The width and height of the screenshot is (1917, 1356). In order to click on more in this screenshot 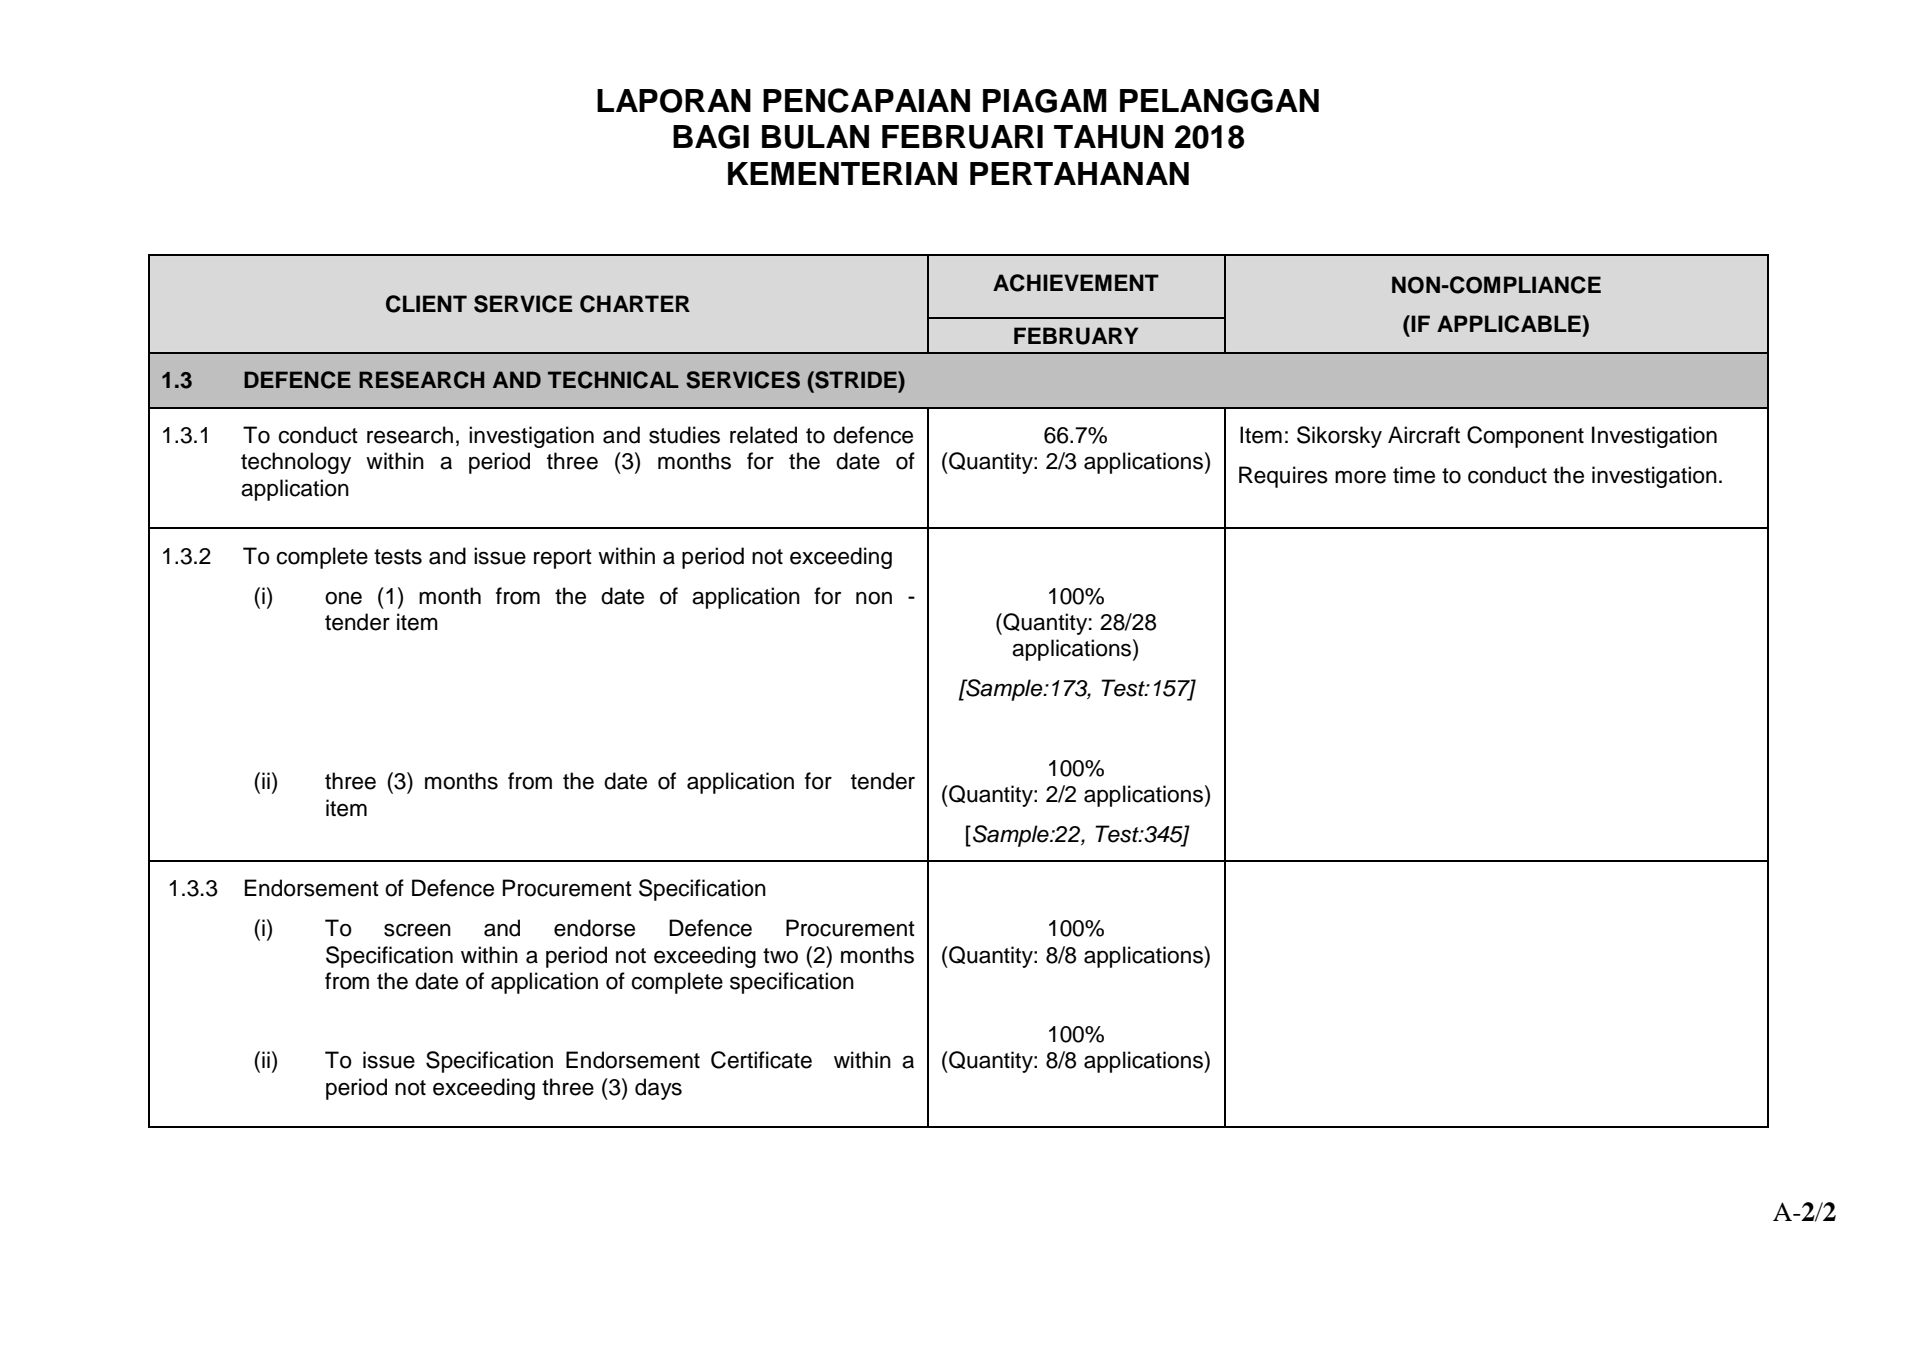, I will do `click(1360, 477)`.
